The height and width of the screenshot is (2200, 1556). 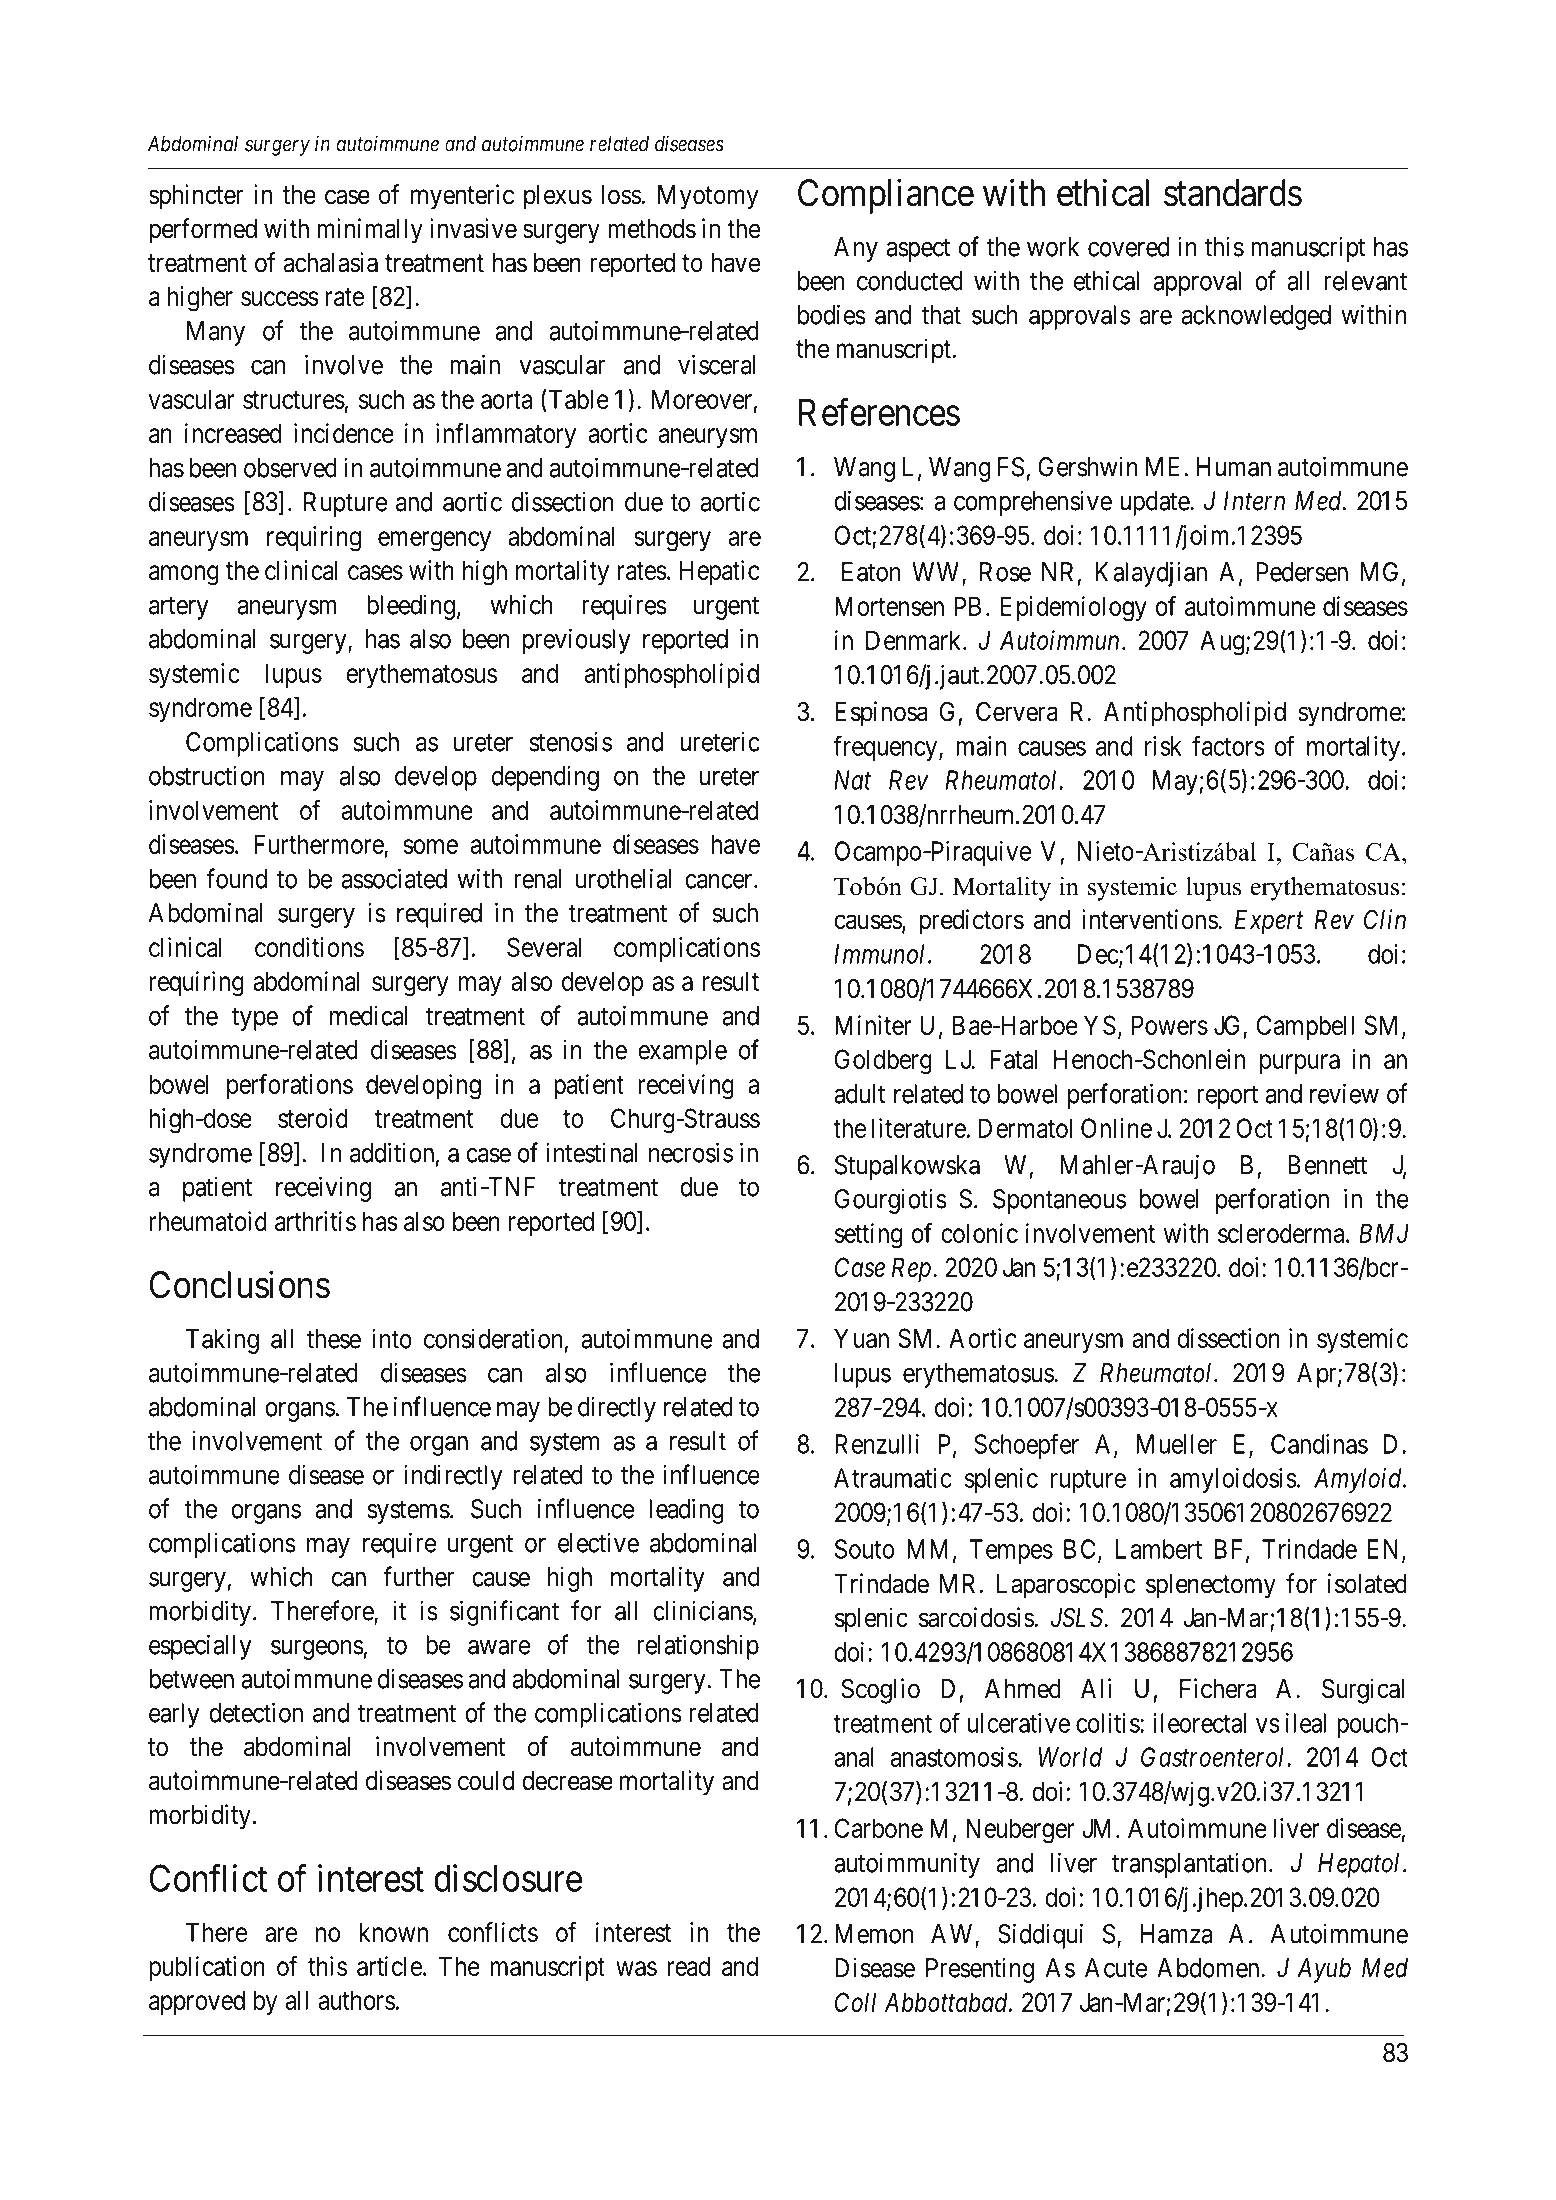 I want to click on Hepatic, so click(x=719, y=572).
